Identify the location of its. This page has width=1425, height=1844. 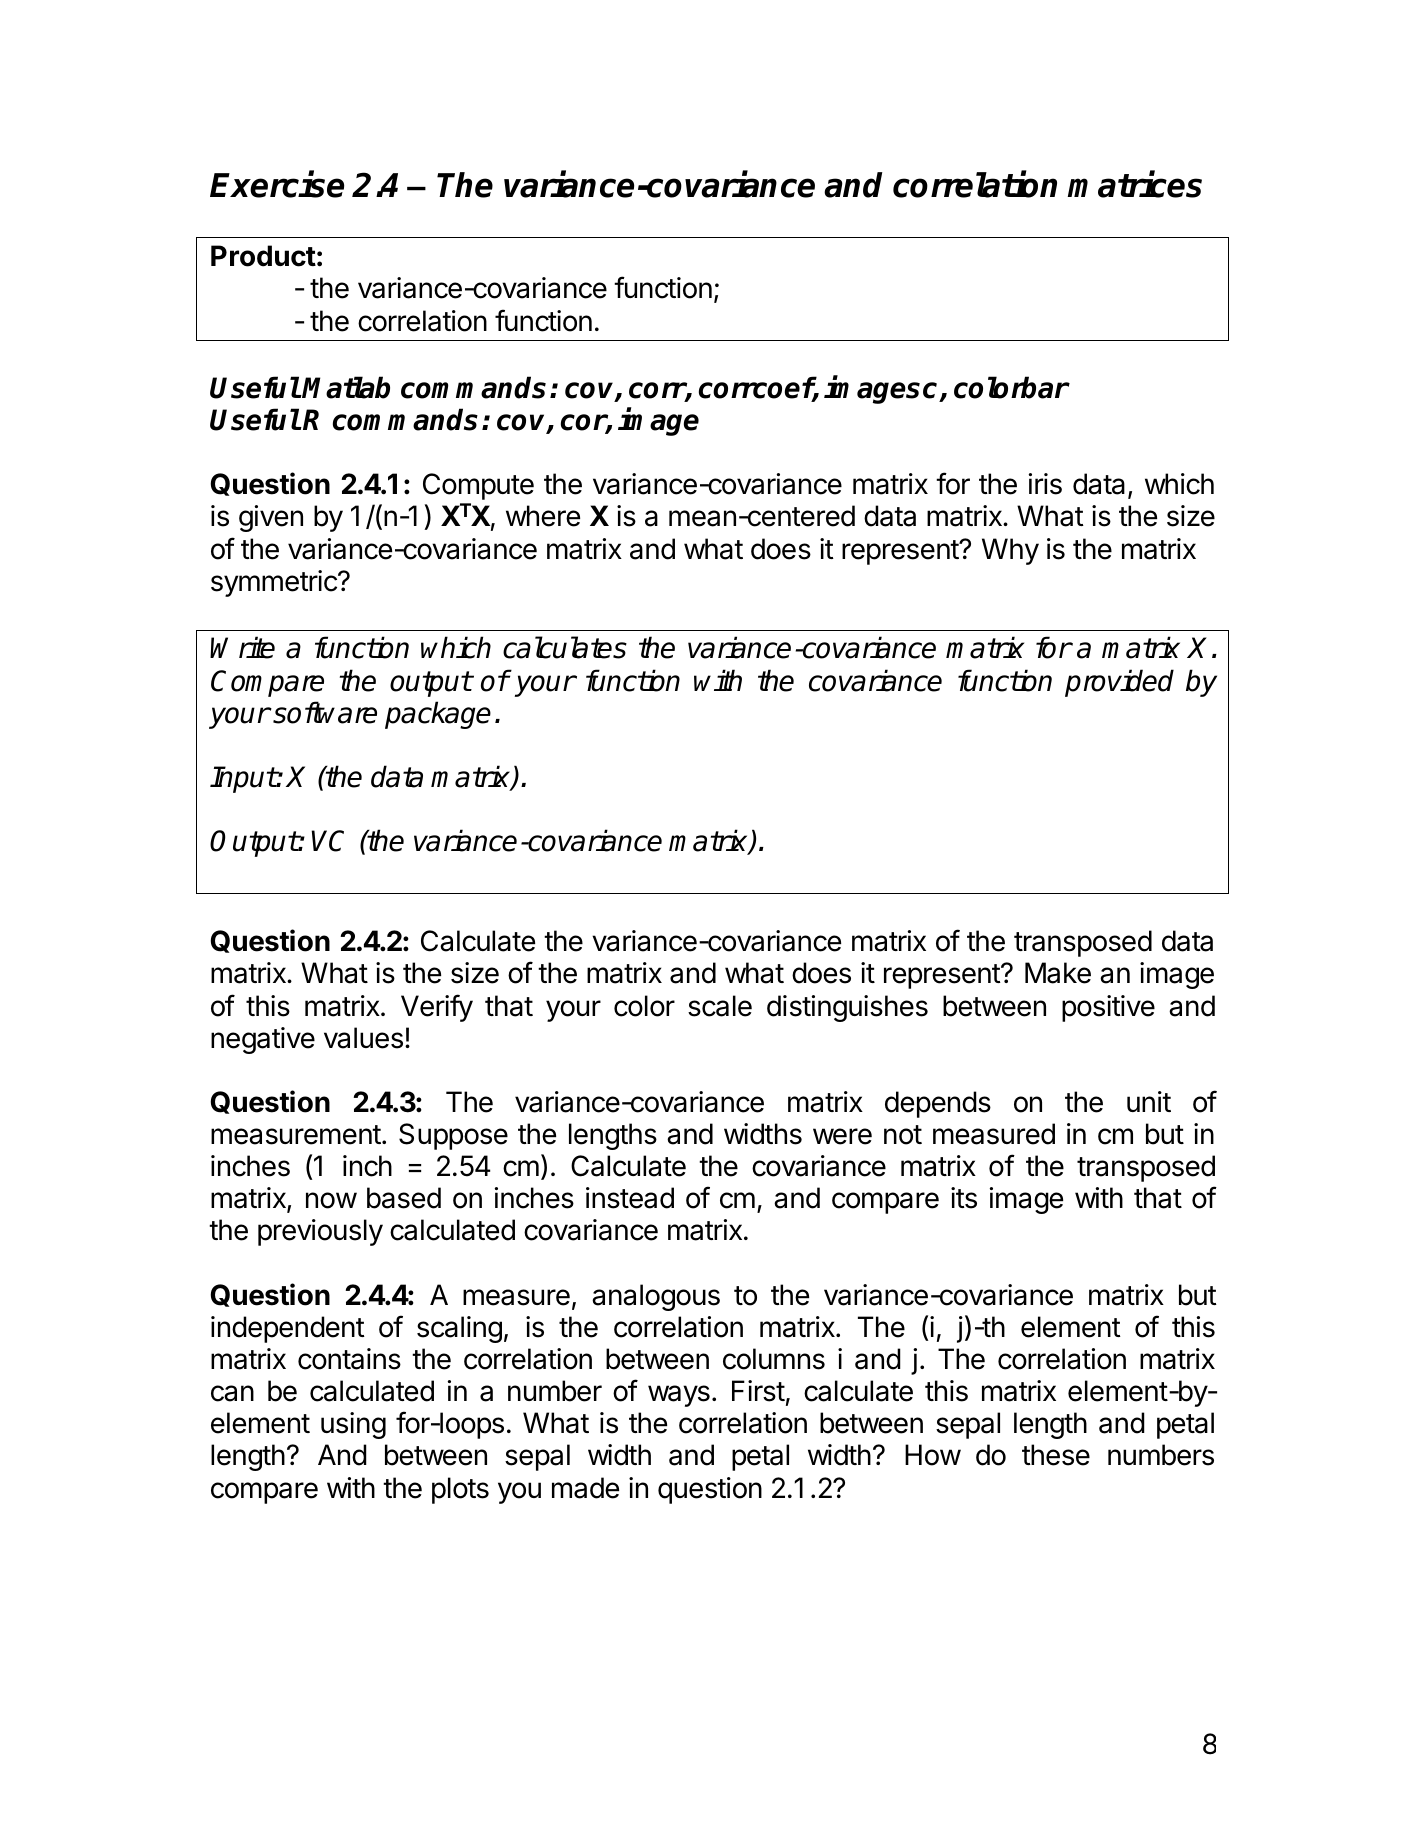
(964, 1198).
